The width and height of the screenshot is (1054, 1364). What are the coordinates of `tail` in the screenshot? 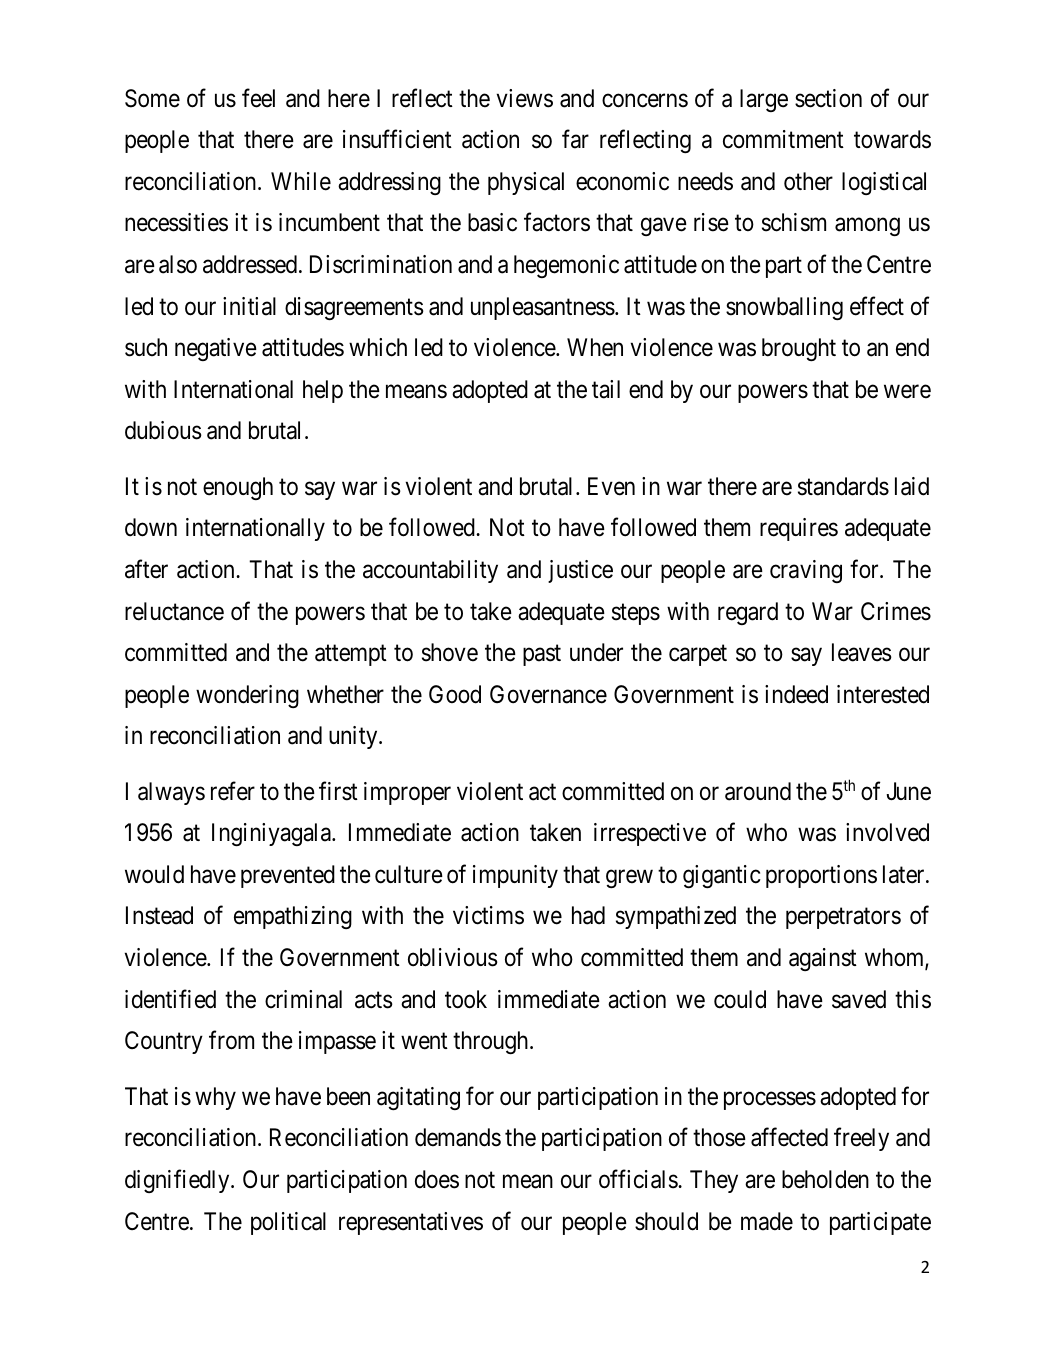 It's located at (606, 389).
